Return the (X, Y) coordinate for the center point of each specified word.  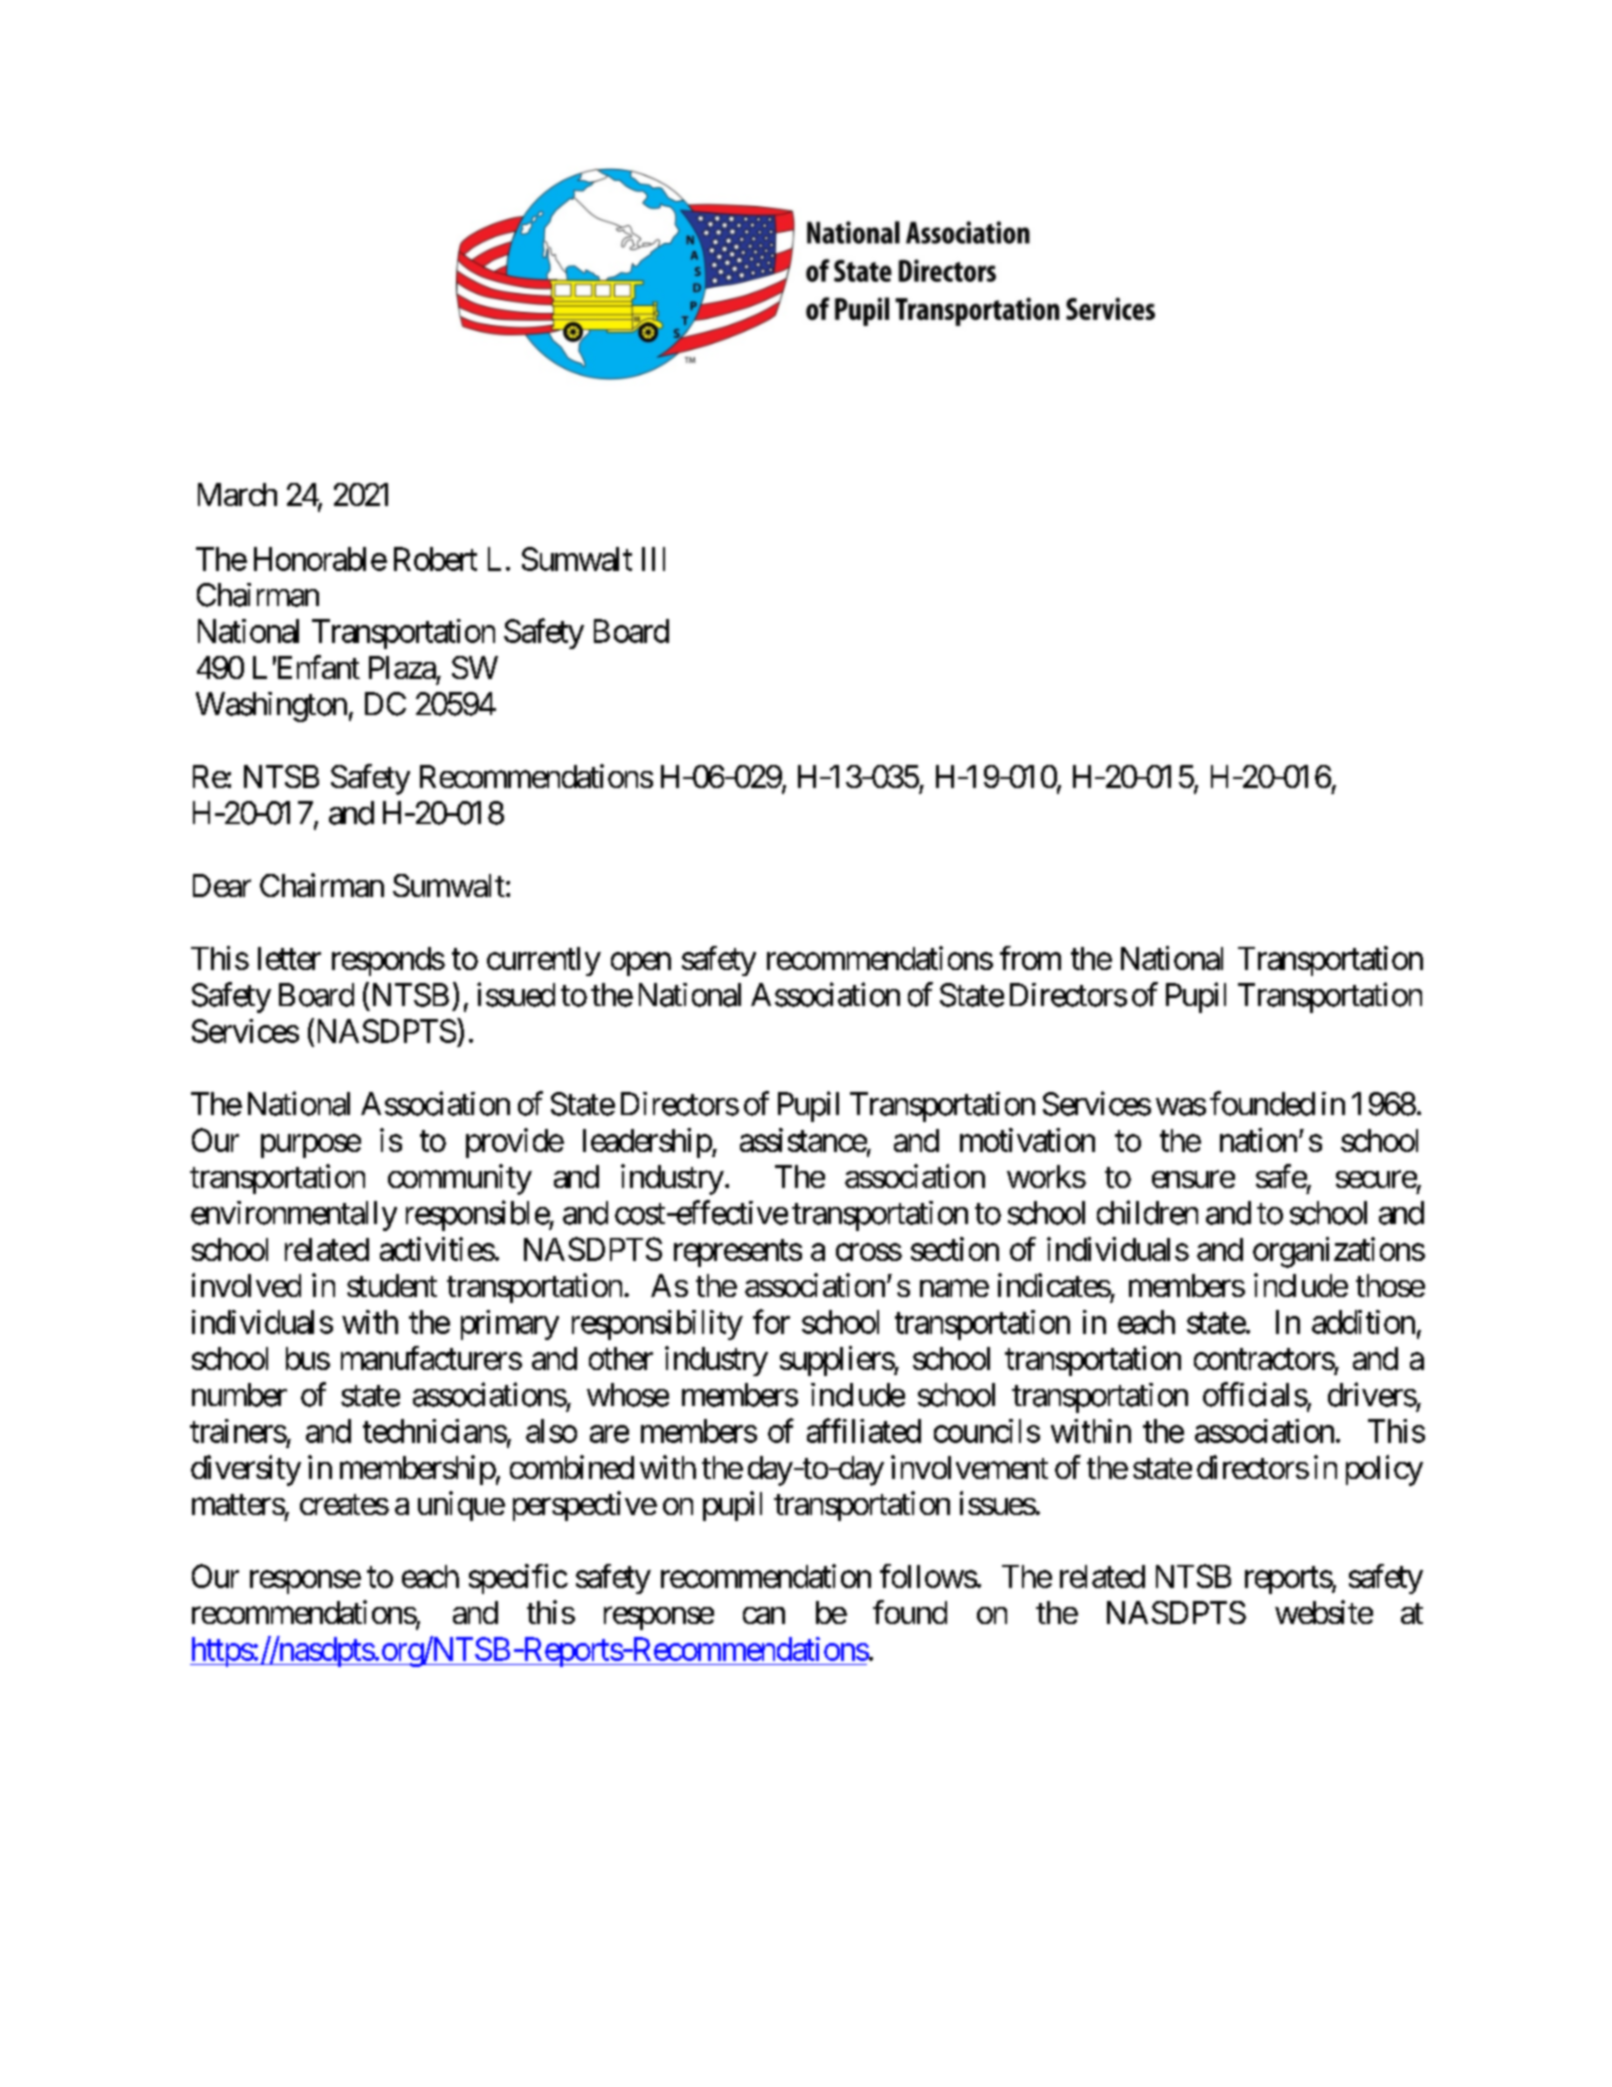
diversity (246, 1470)
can (764, 1615)
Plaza (402, 667)
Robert (435, 559)
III (653, 559)
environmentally (294, 1216)
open (641, 964)
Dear (222, 885)
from (1030, 958)
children (1147, 1212)
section (955, 1249)
